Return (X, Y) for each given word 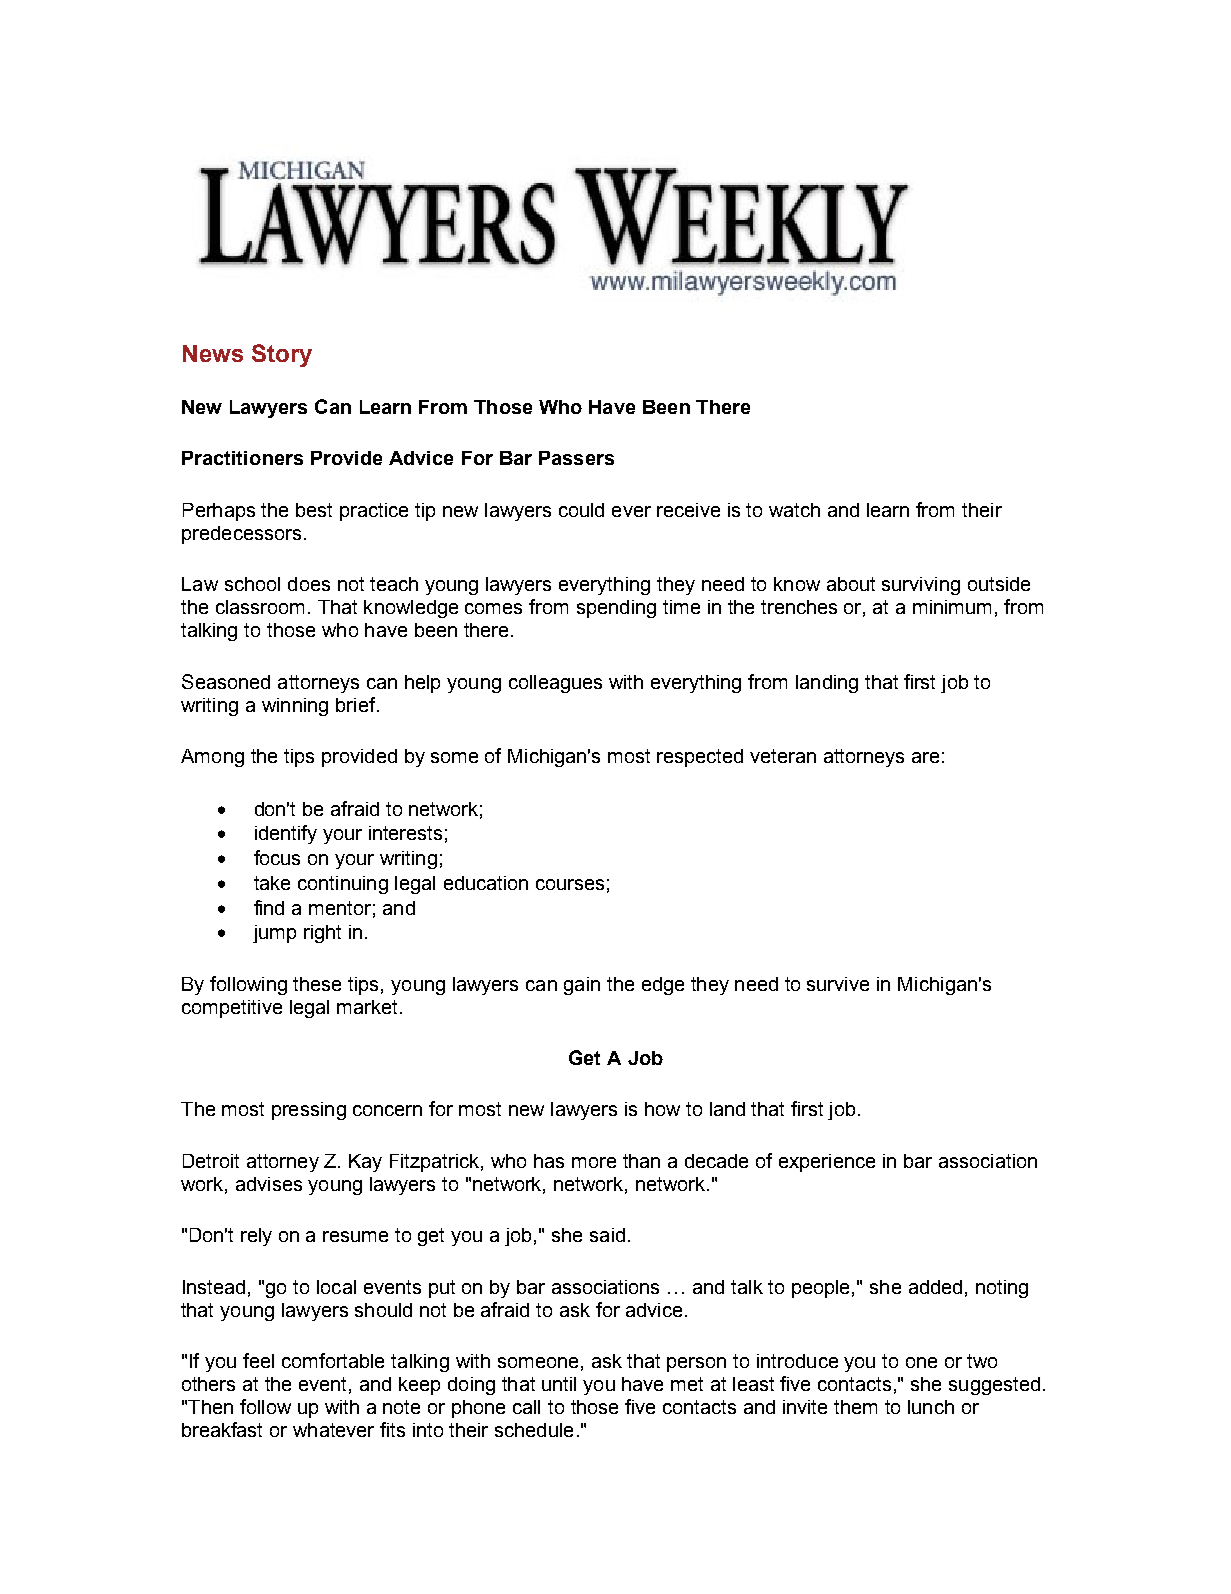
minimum (952, 607)
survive (838, 984)
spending (616, 609)
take (272, 883)
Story (282, 355)
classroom (260, 607)
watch (794, 510)
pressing (309, 1111)
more (594, 1162)
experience (827, 1163)
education (486, 883)
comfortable (333, 1360)
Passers (576, 458)
